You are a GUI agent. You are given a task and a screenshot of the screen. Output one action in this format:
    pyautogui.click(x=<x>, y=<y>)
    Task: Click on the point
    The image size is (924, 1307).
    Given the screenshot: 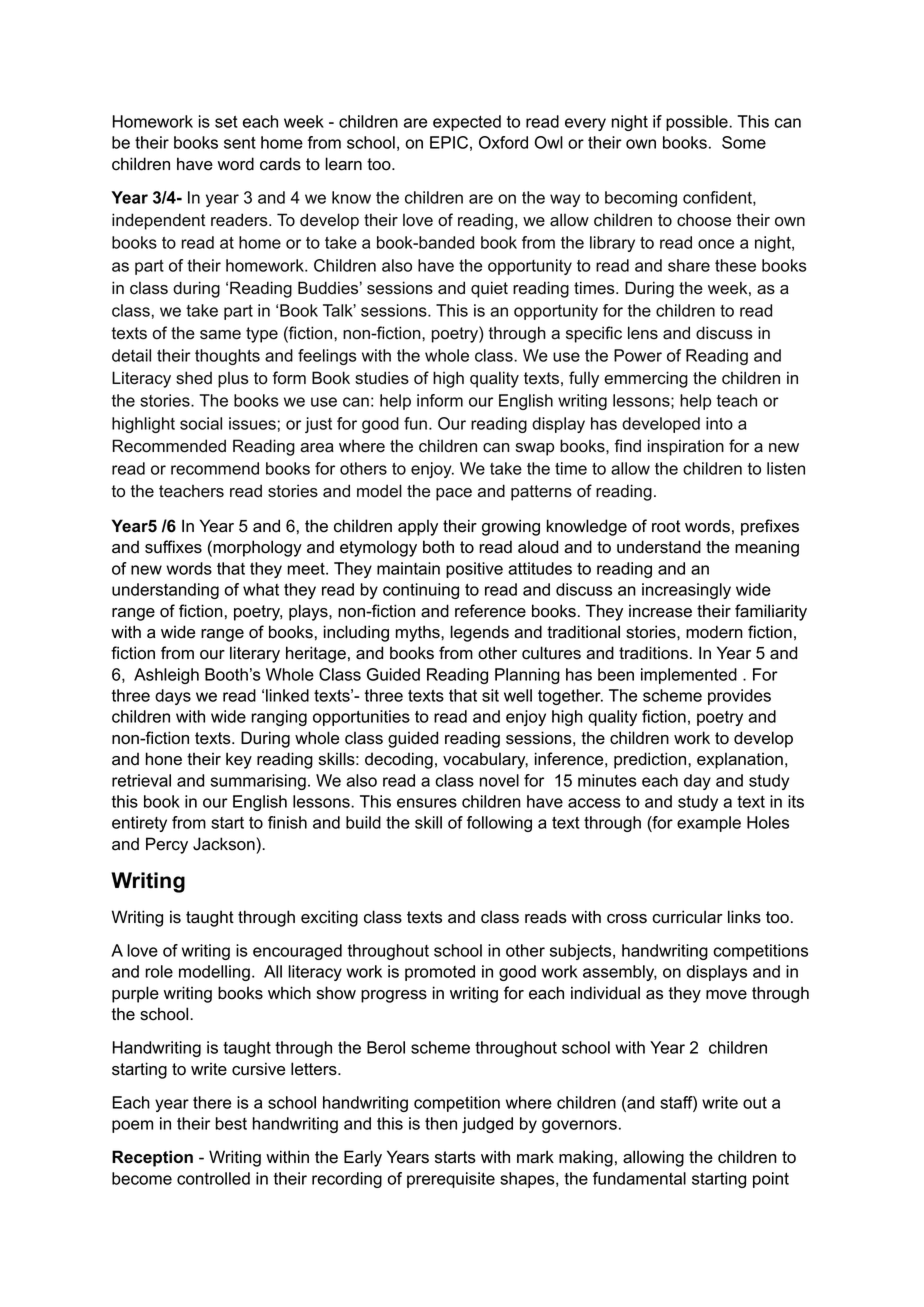 What is the action you would take?
    pyautogui.click(x=771, y=1180)
